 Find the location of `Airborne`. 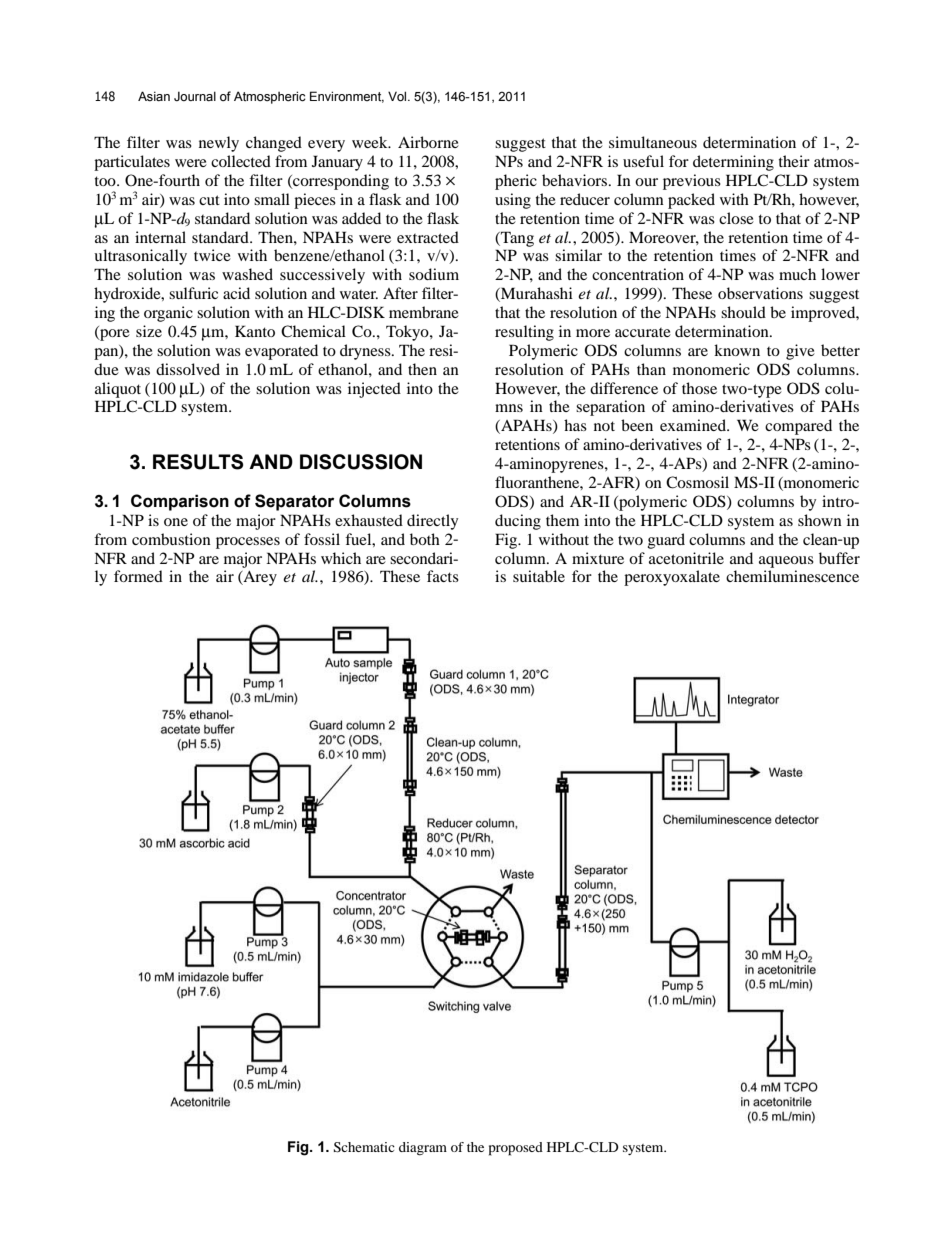

Airborne is located at coordinates (428, 142).
